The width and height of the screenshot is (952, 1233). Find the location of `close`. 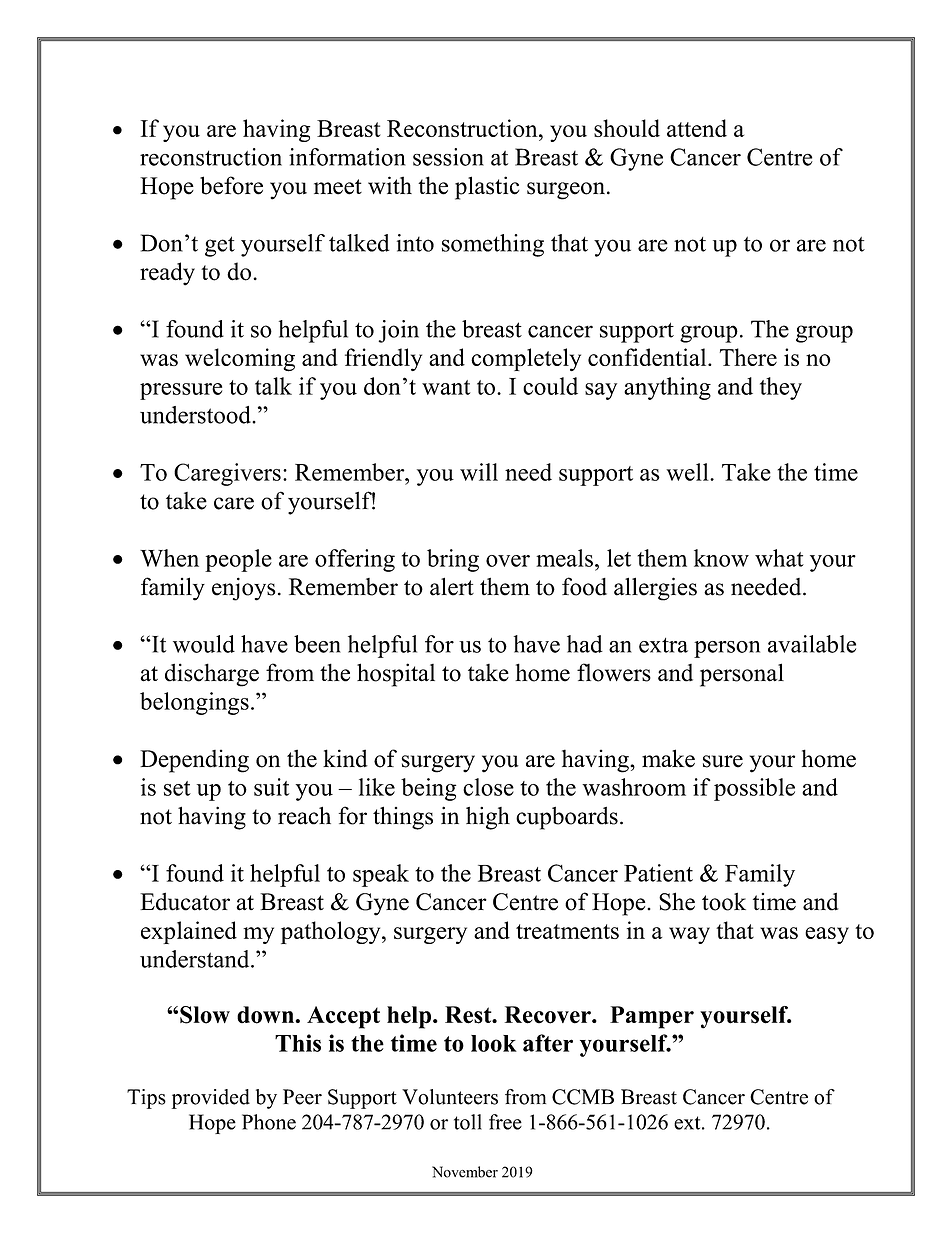

close is located at coordinates (488, 787).
